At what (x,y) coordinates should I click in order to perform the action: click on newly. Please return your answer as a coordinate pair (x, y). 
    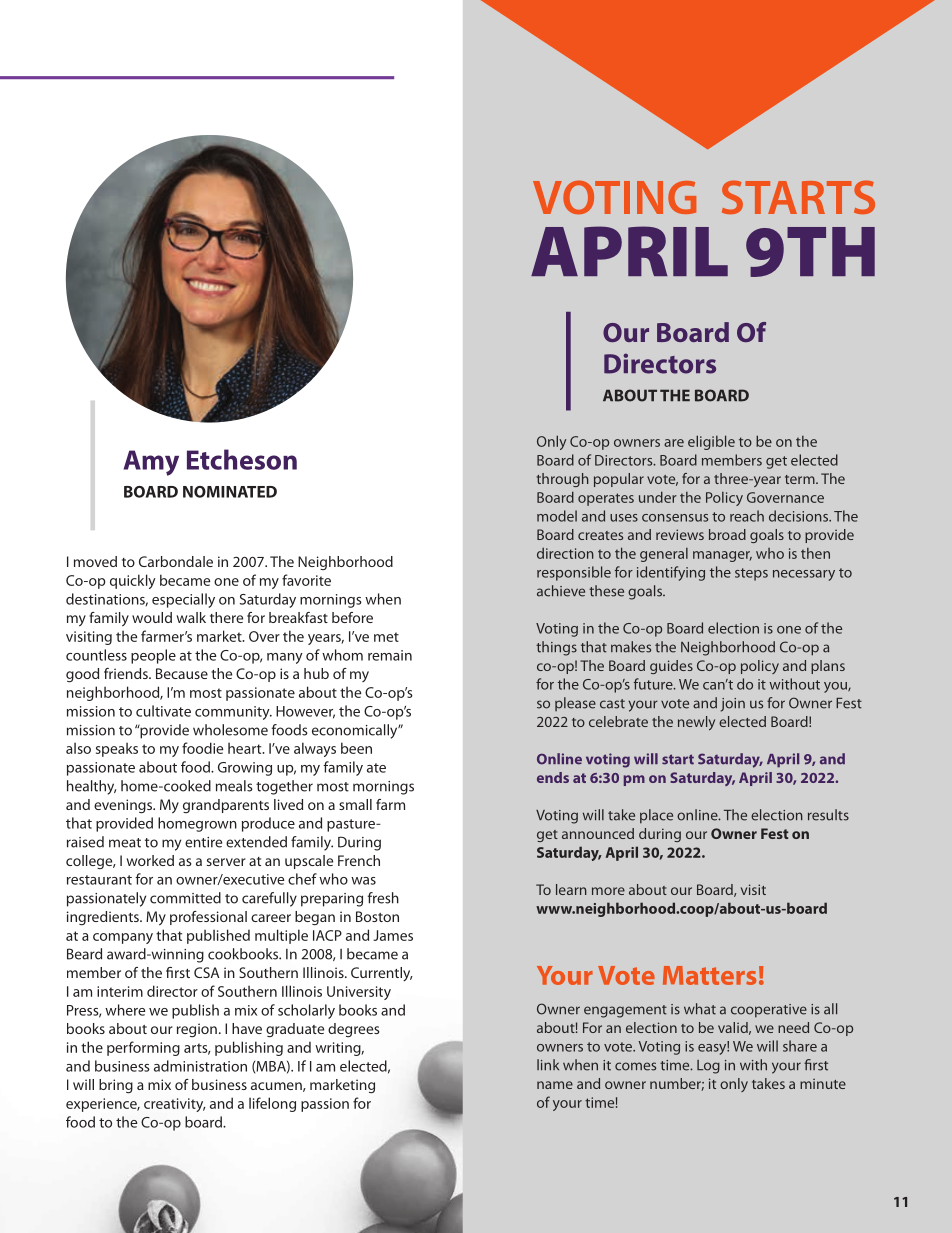
    Looking at the image, I should click on (696, 723).
